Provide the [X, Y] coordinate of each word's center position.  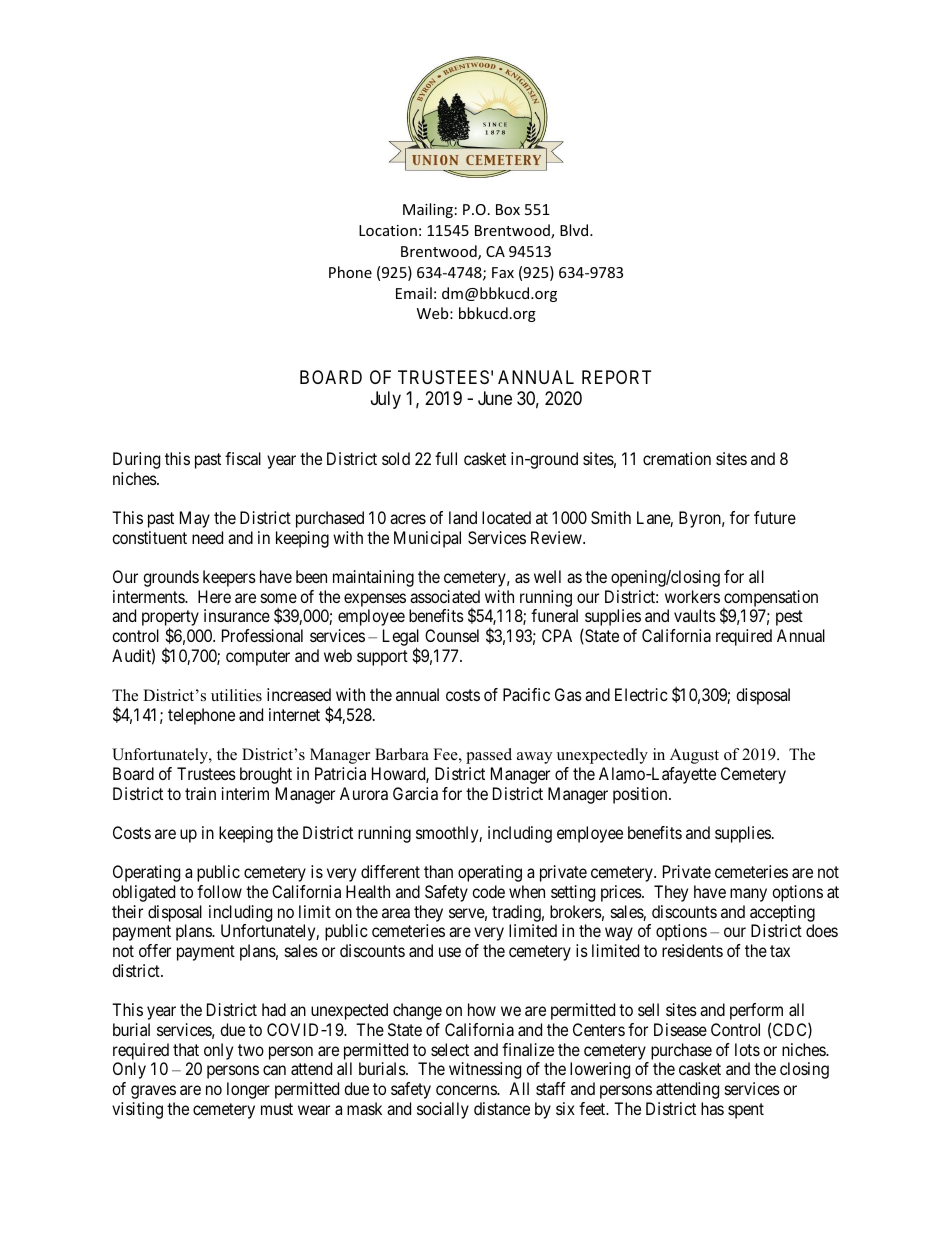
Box [508, 209]
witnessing [485, 1070]
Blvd [575, 230]
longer [248, 1090]
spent [746, 1111]
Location [388, 230]
